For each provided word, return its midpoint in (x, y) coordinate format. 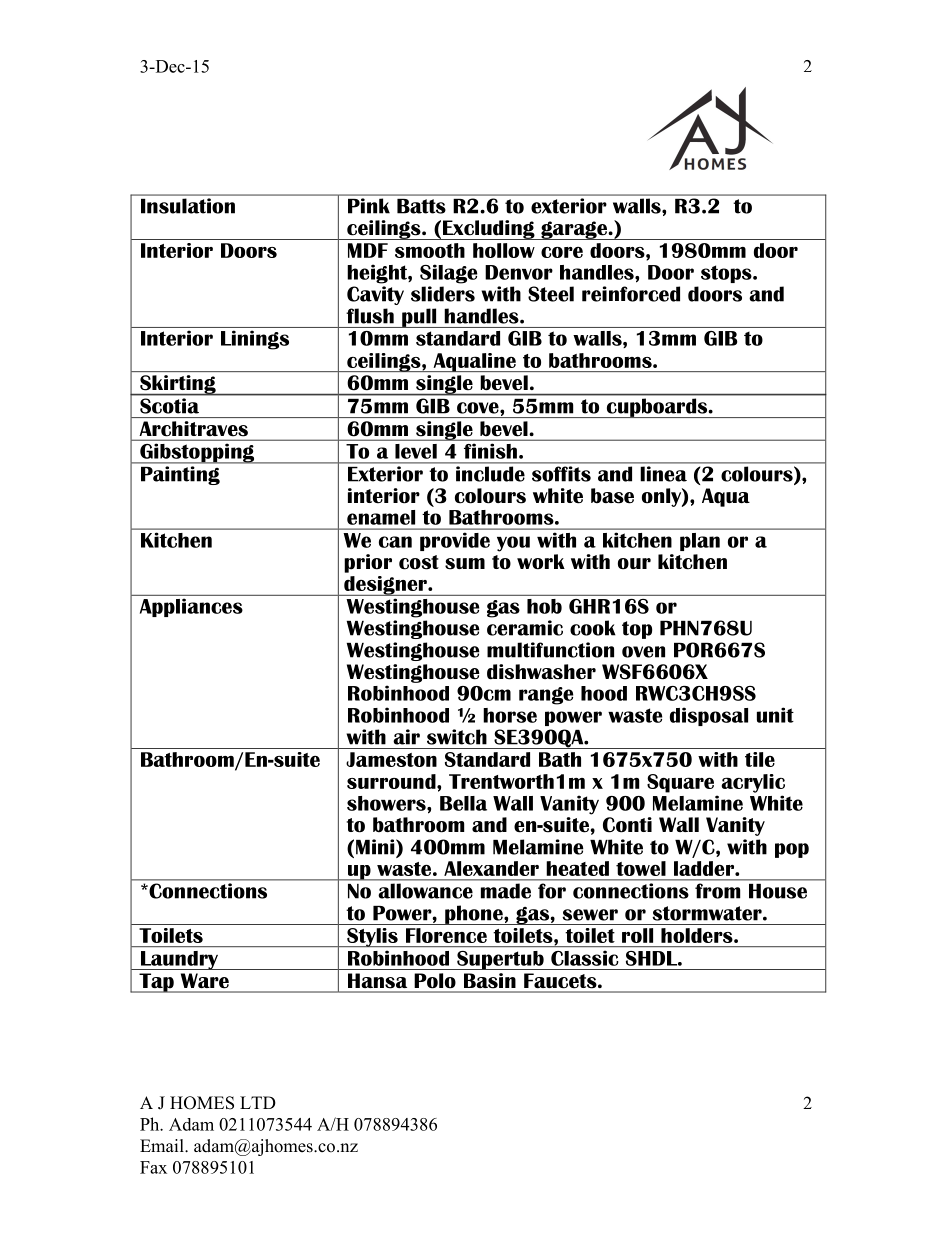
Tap (156, 983)
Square (680, 783)
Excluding (489, 230)
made (506, 891)
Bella (463, 803)
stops (727, 274)
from (717, 891)
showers (387, 803)
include (490, 474)
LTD (258, 1102)
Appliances (191, 608)
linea (664, 474)
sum (465, 564)
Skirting (178, 385)
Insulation (188, 206)
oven (643, 652)
